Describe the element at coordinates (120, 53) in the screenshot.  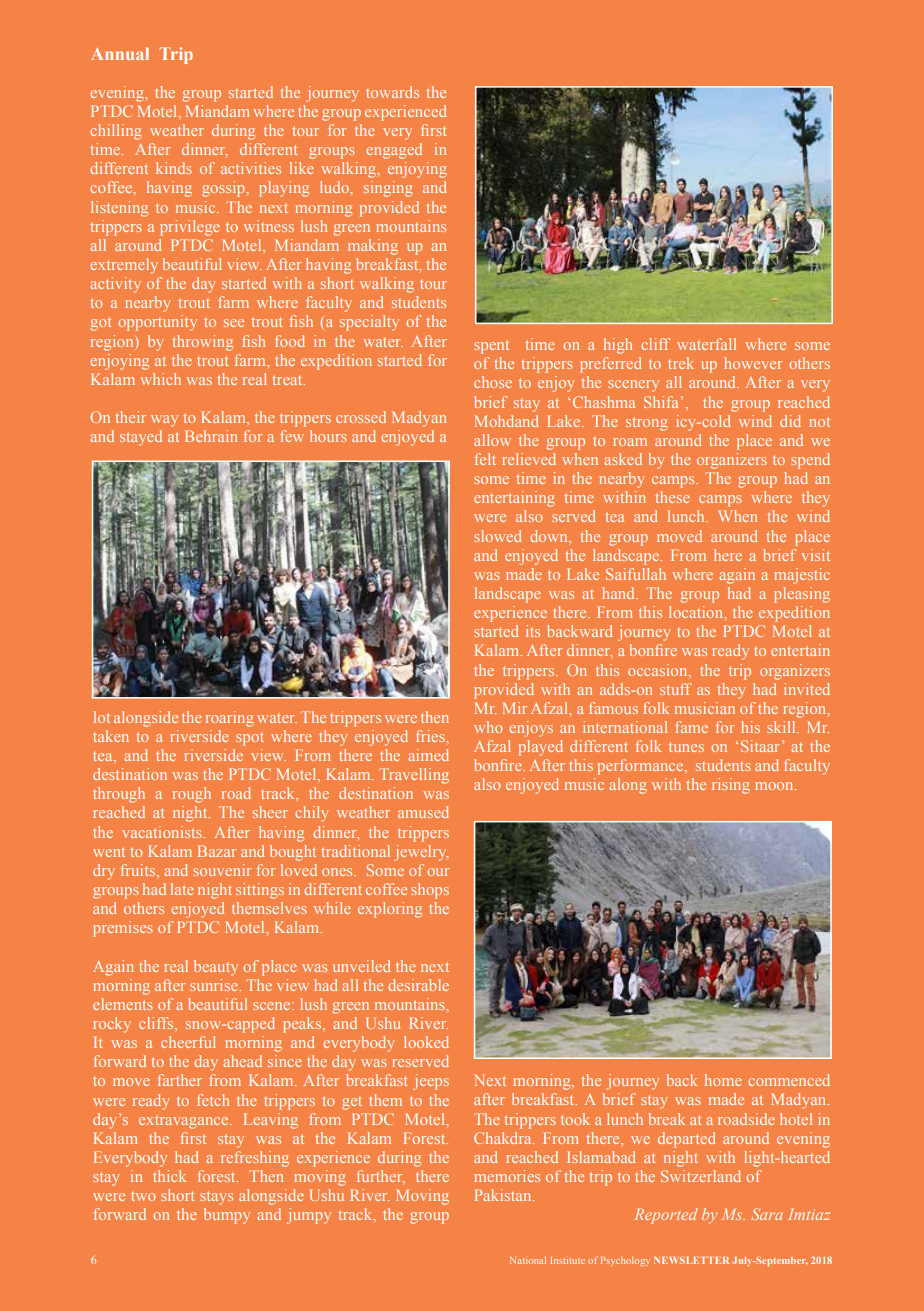
I see `Annual` at that location.
